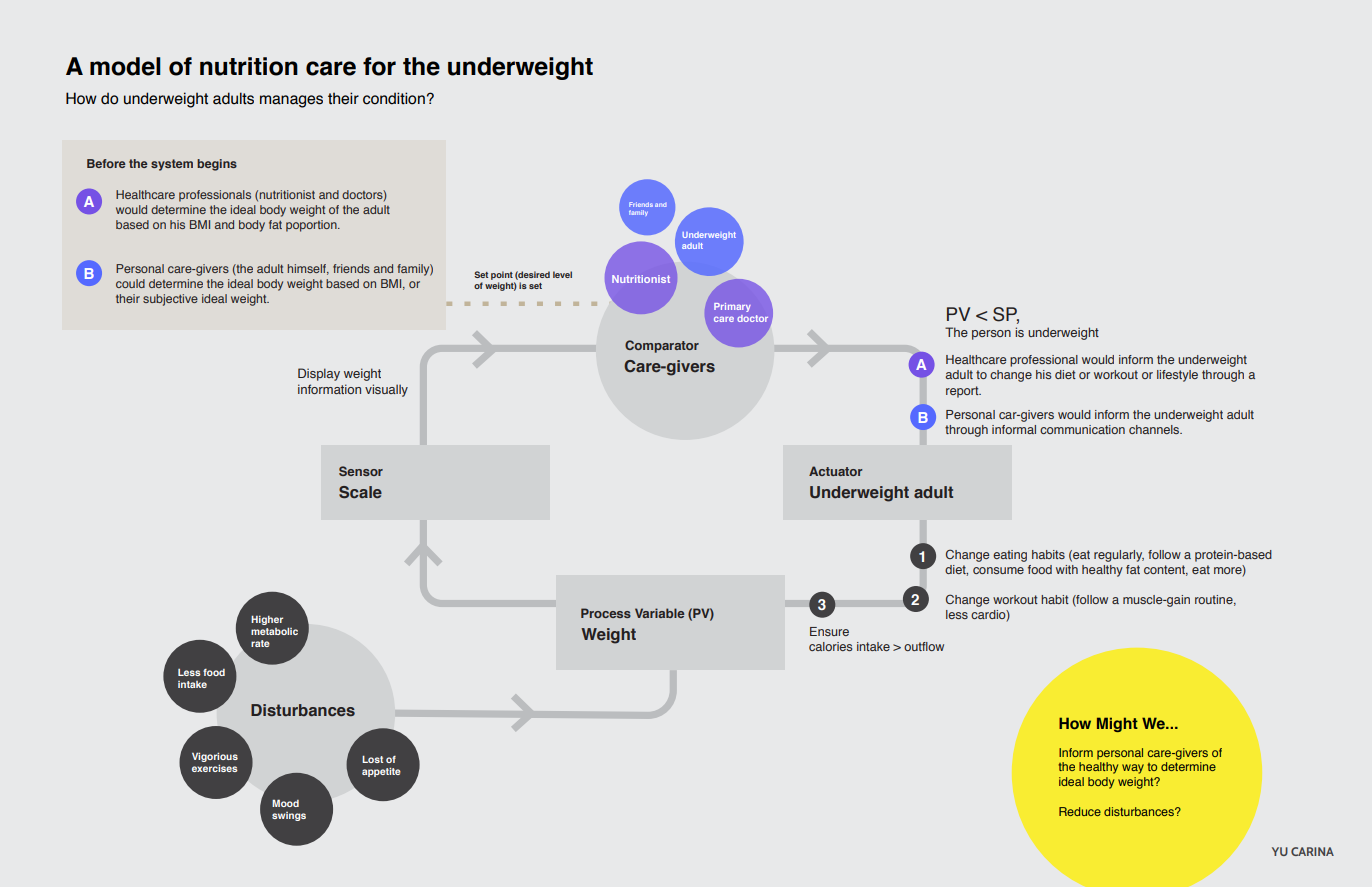 The height and width of the page is (887, 1372). What do you see at coordinates (394, 98) in the page?
I see `condition` at bounding box center [394, 98].
